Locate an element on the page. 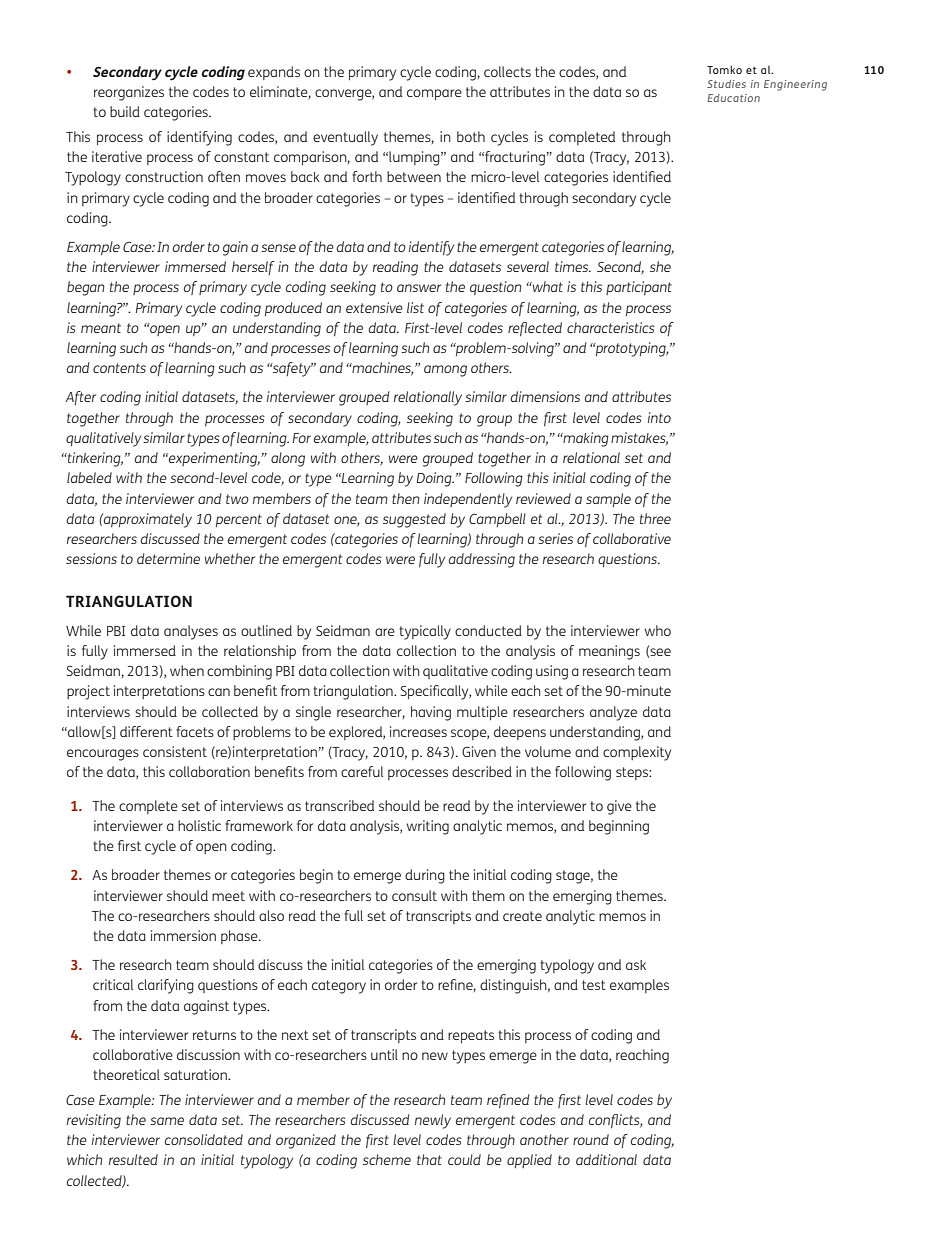  meet is located at coordinates (228, 896).
